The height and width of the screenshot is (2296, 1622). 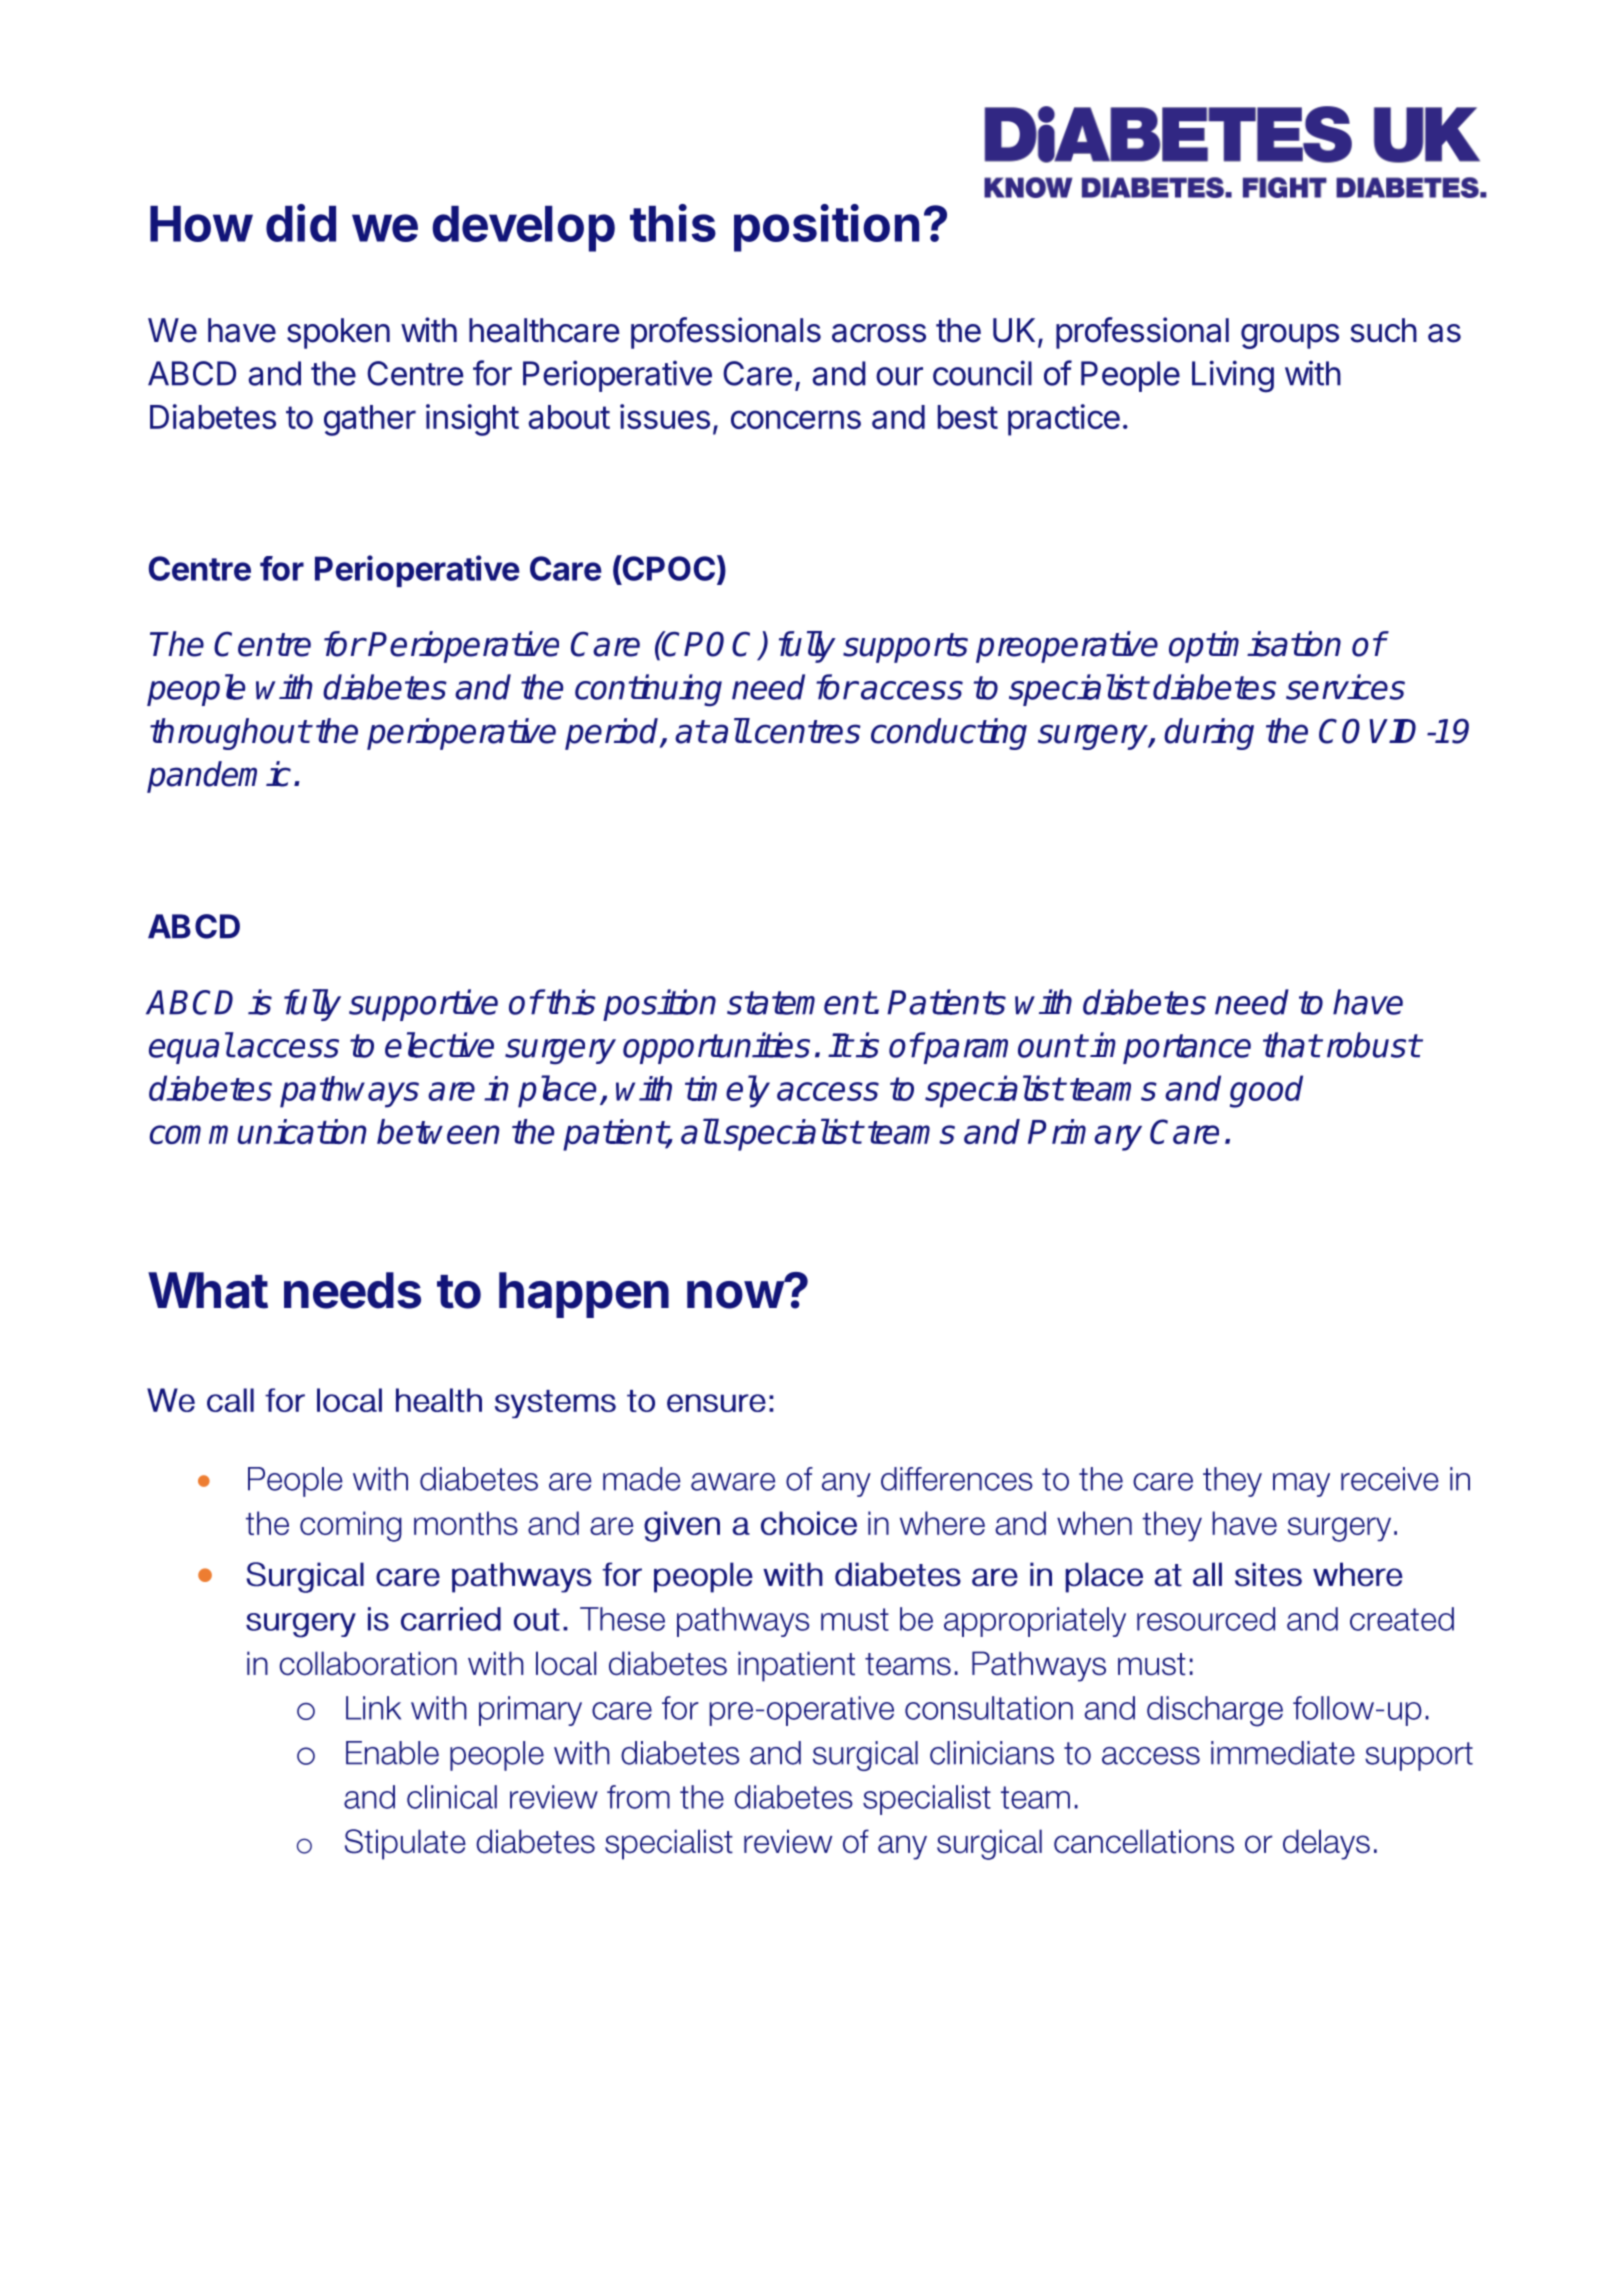 I want to click on What, so click(x=208, y=1290).
